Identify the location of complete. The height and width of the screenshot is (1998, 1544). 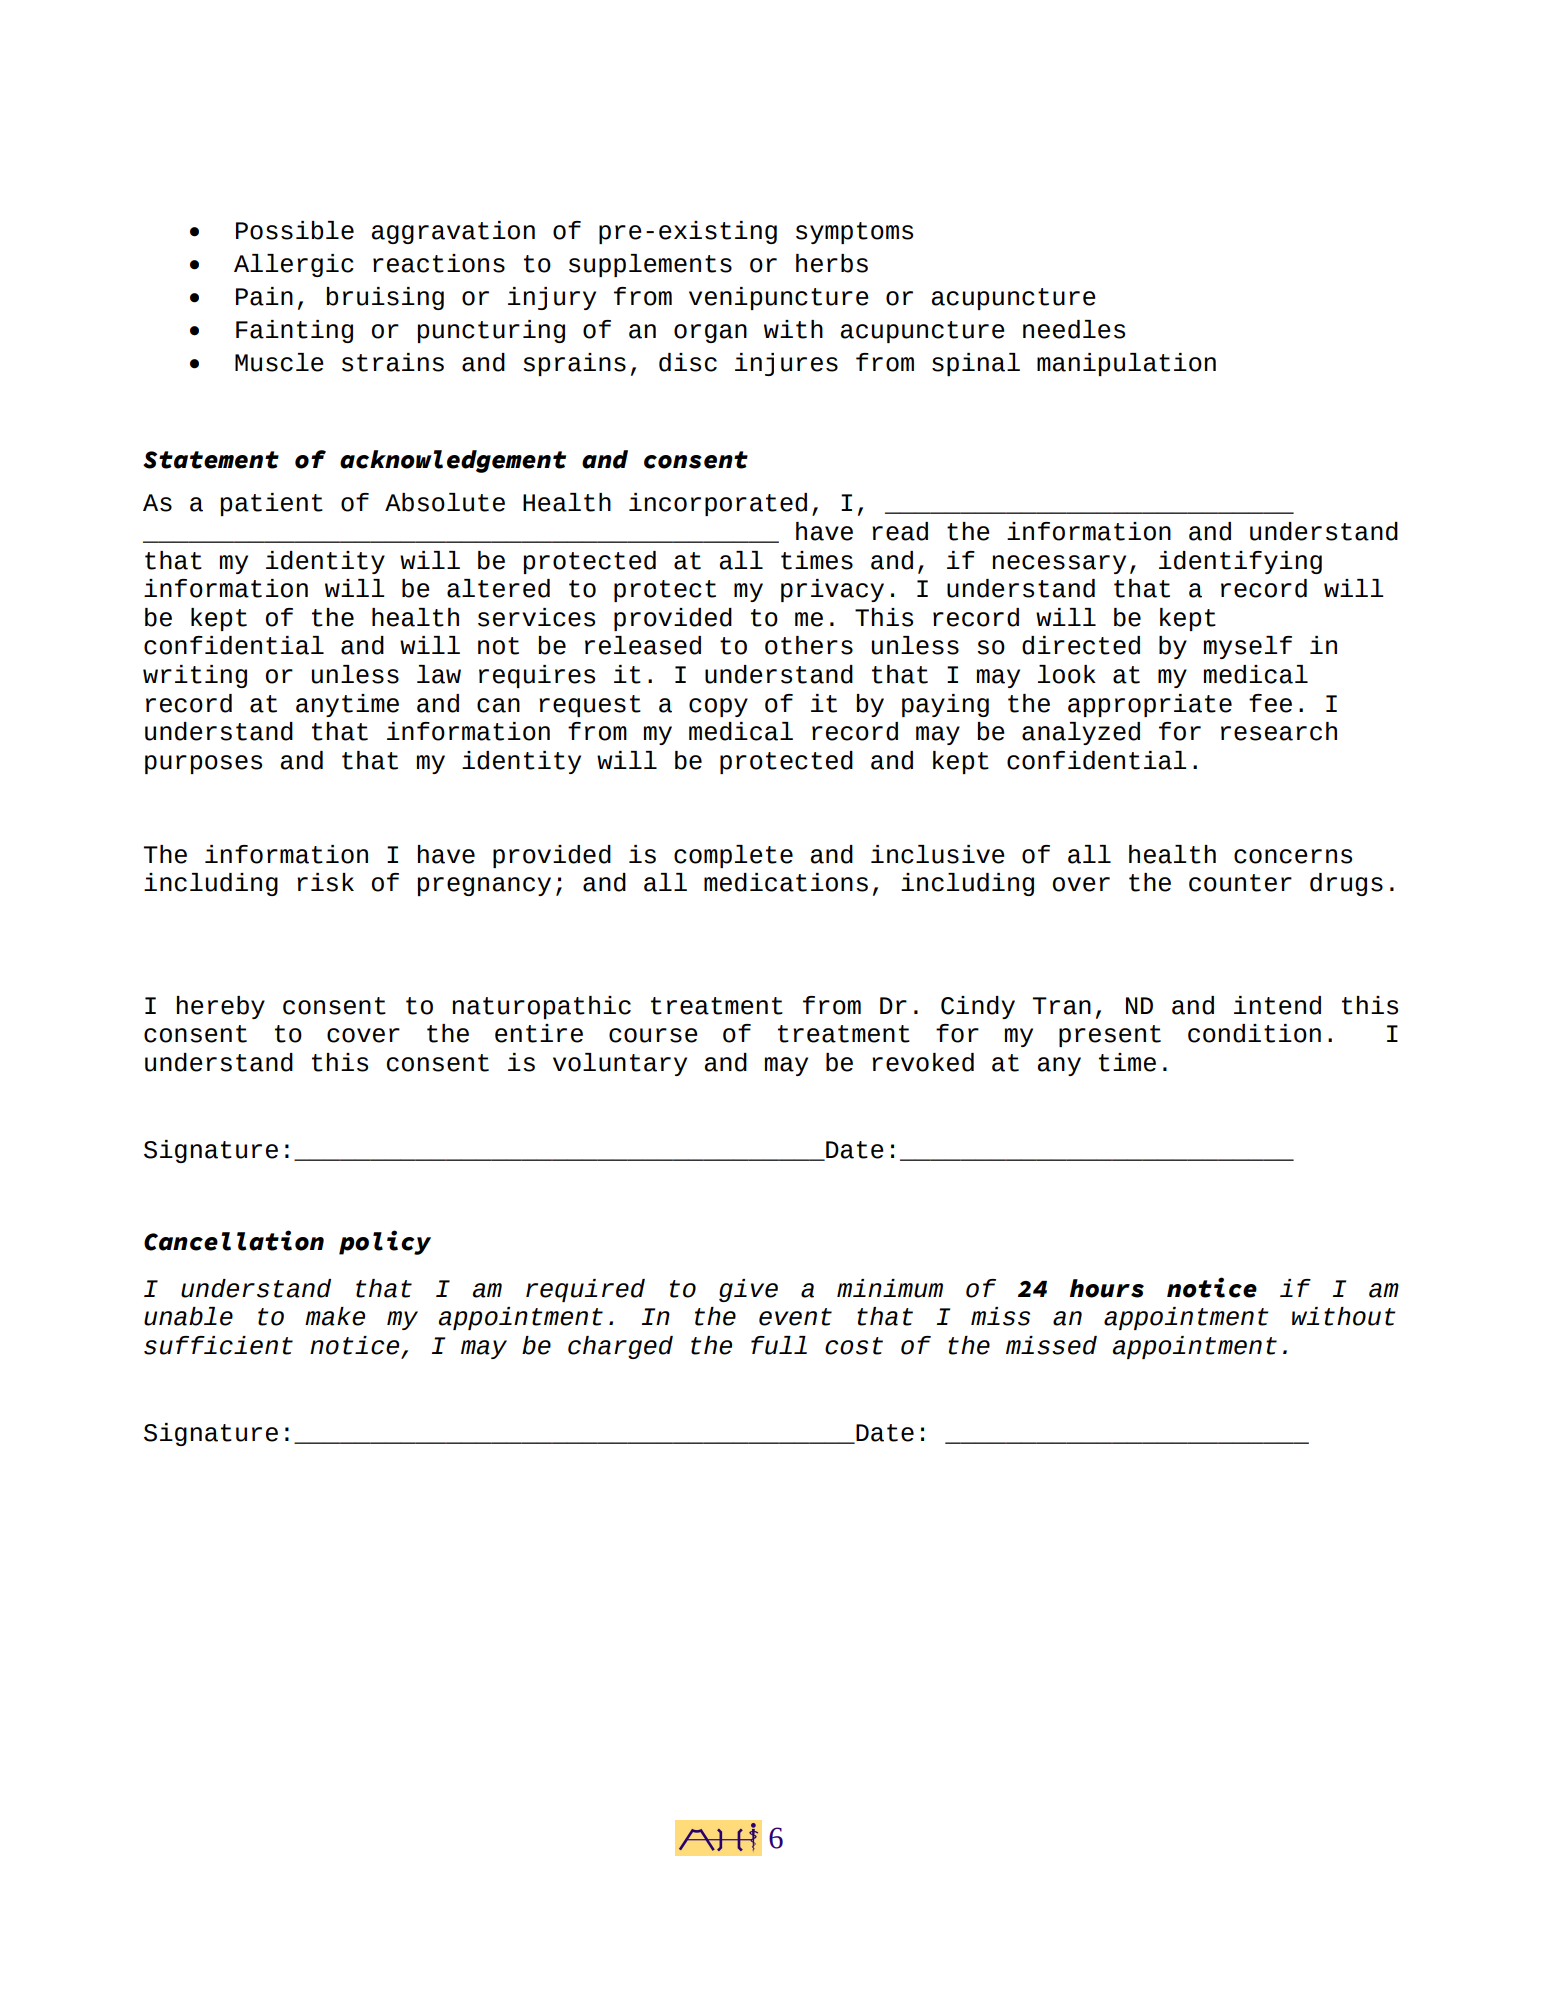
(733, 856).
